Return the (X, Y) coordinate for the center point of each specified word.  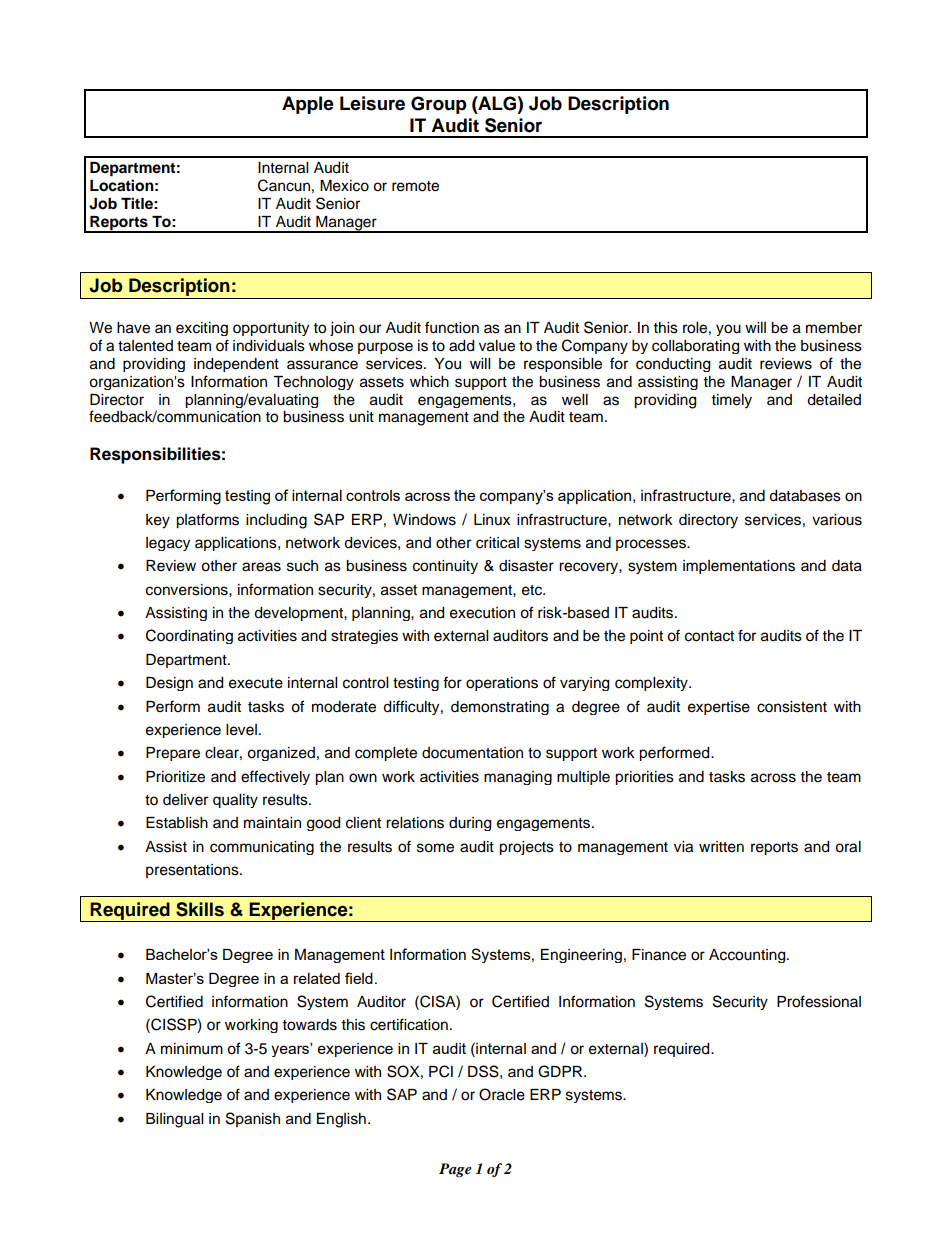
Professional (819, 1001)
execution (482, 613)
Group (439, 105)
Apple (308, 105)
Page (455, 1170)
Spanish (253, 1119)
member (834, 328)
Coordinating (189, 636)
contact (709, 636)
